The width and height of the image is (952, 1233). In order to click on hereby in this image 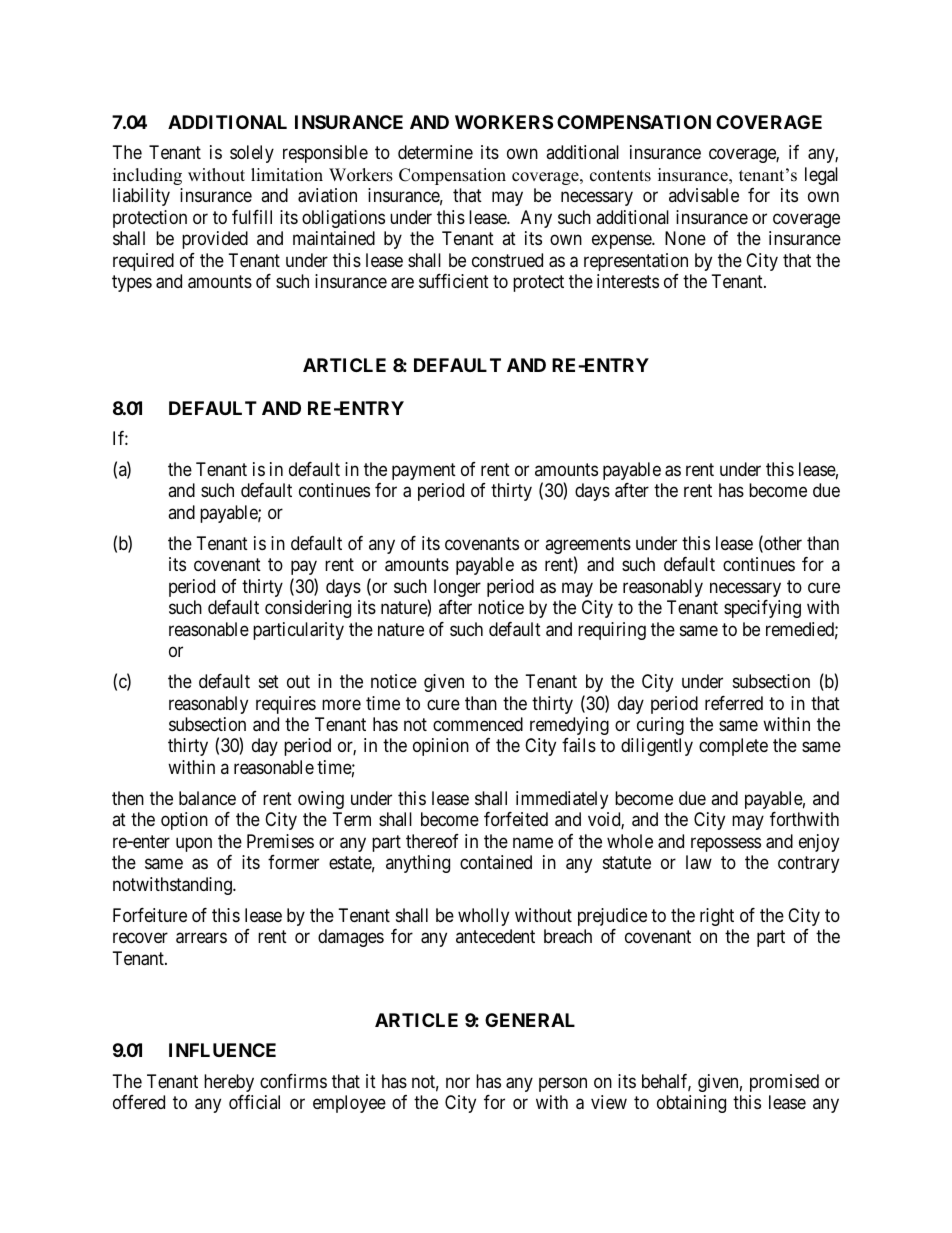, I will do `click(229, 1083)`.
